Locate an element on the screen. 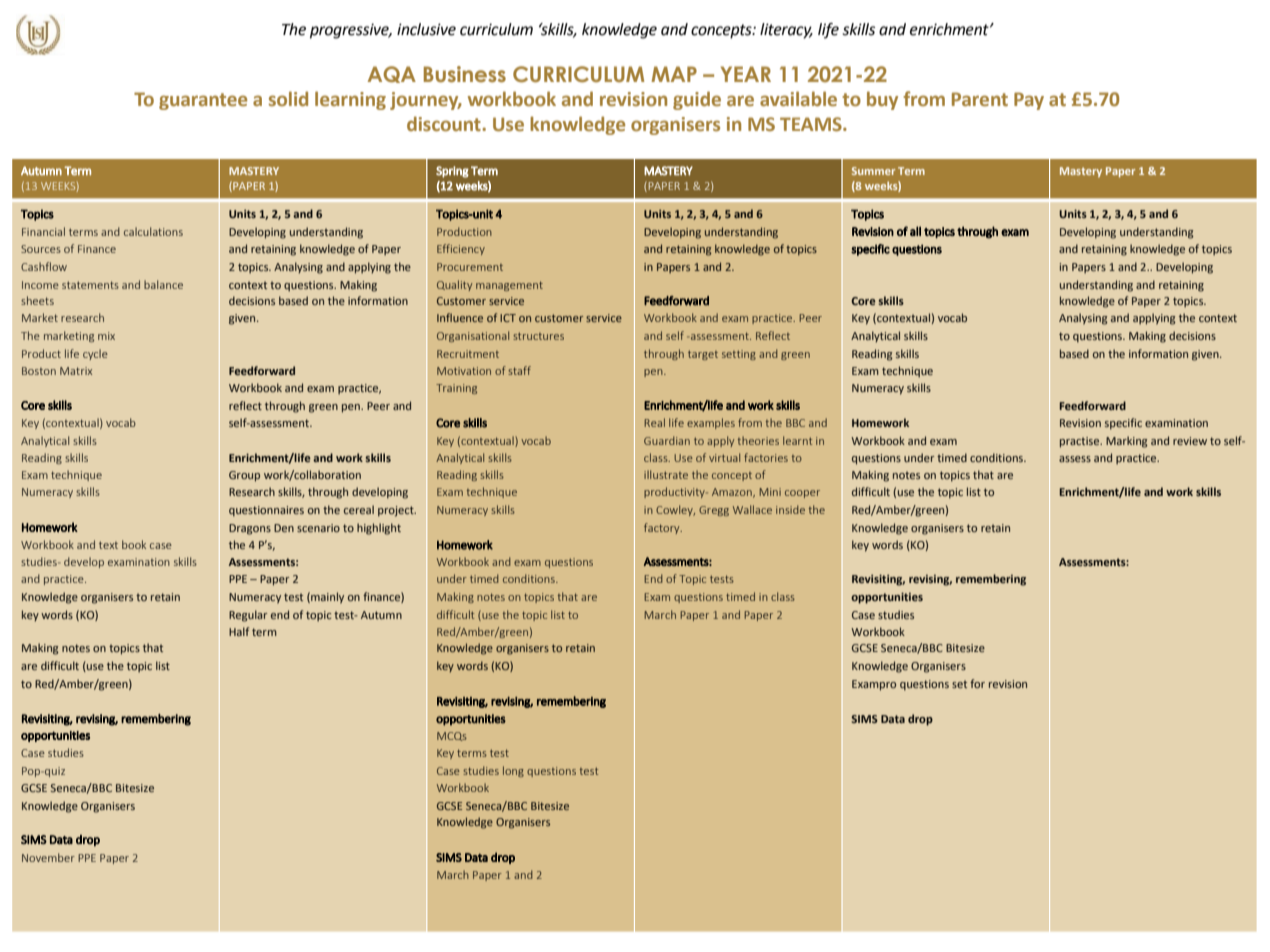 This screenshot has height=952, width=1270. MAP is located at coordinates (674, 74).
